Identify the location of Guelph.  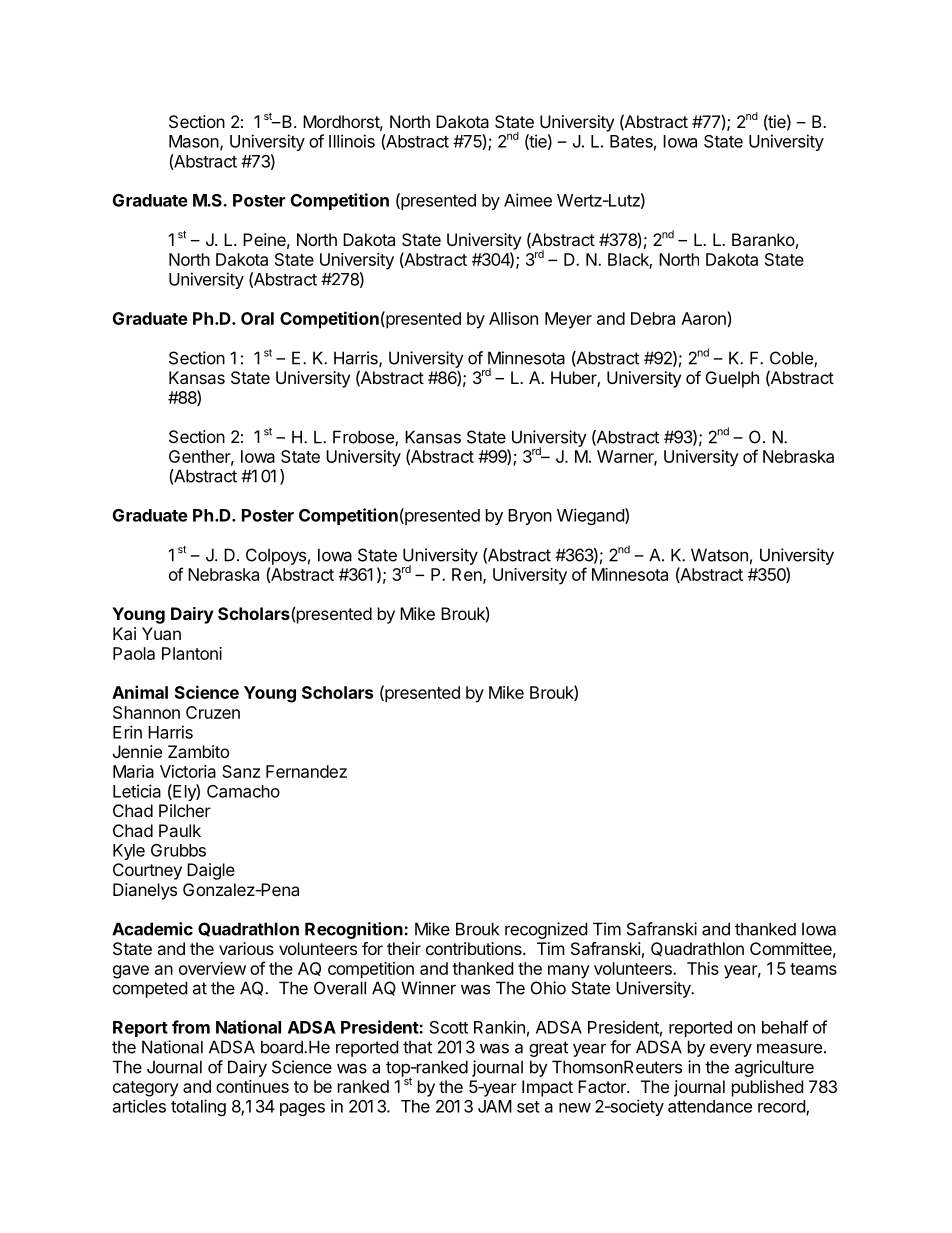
(732, 379).
